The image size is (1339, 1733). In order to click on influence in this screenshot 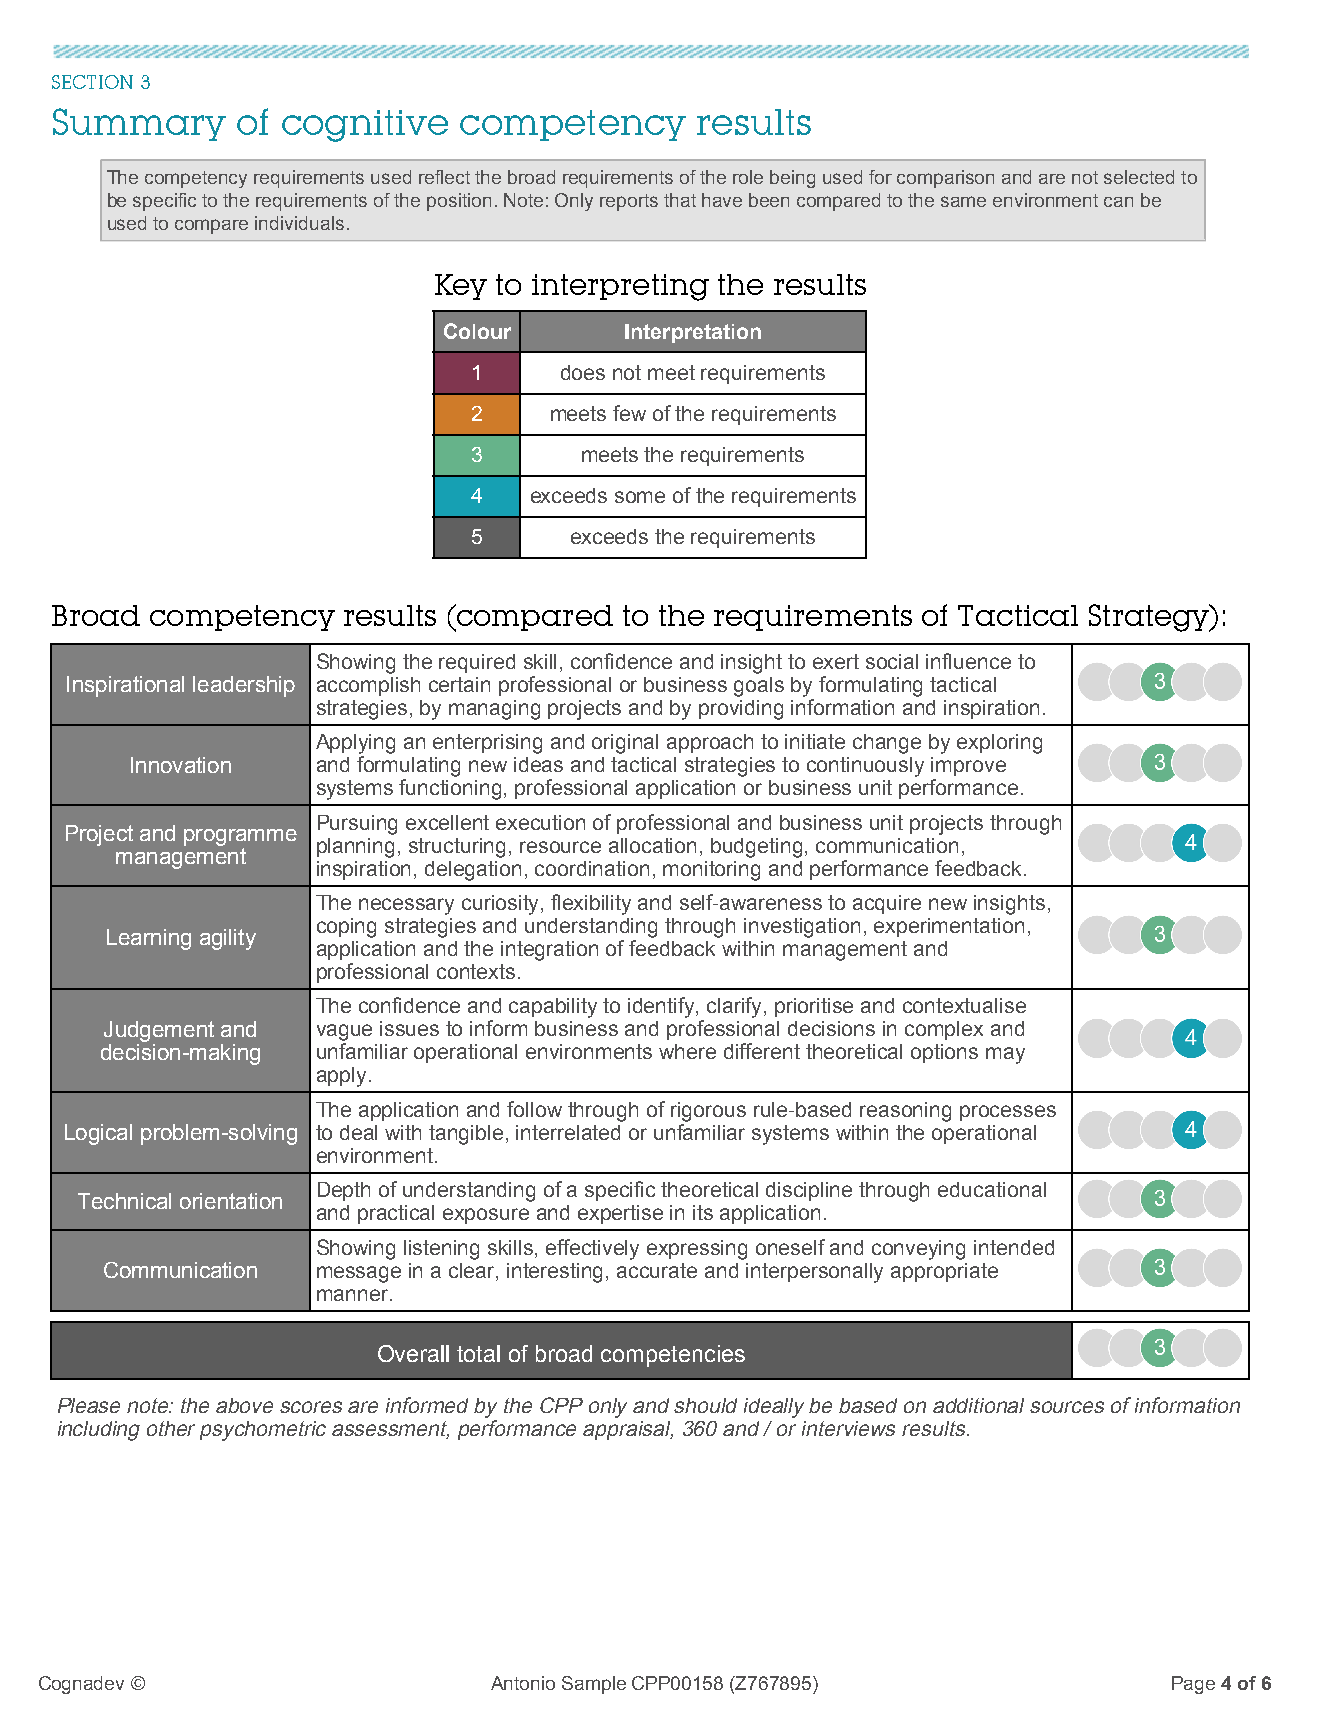, I will do `click(968, 661)`.
